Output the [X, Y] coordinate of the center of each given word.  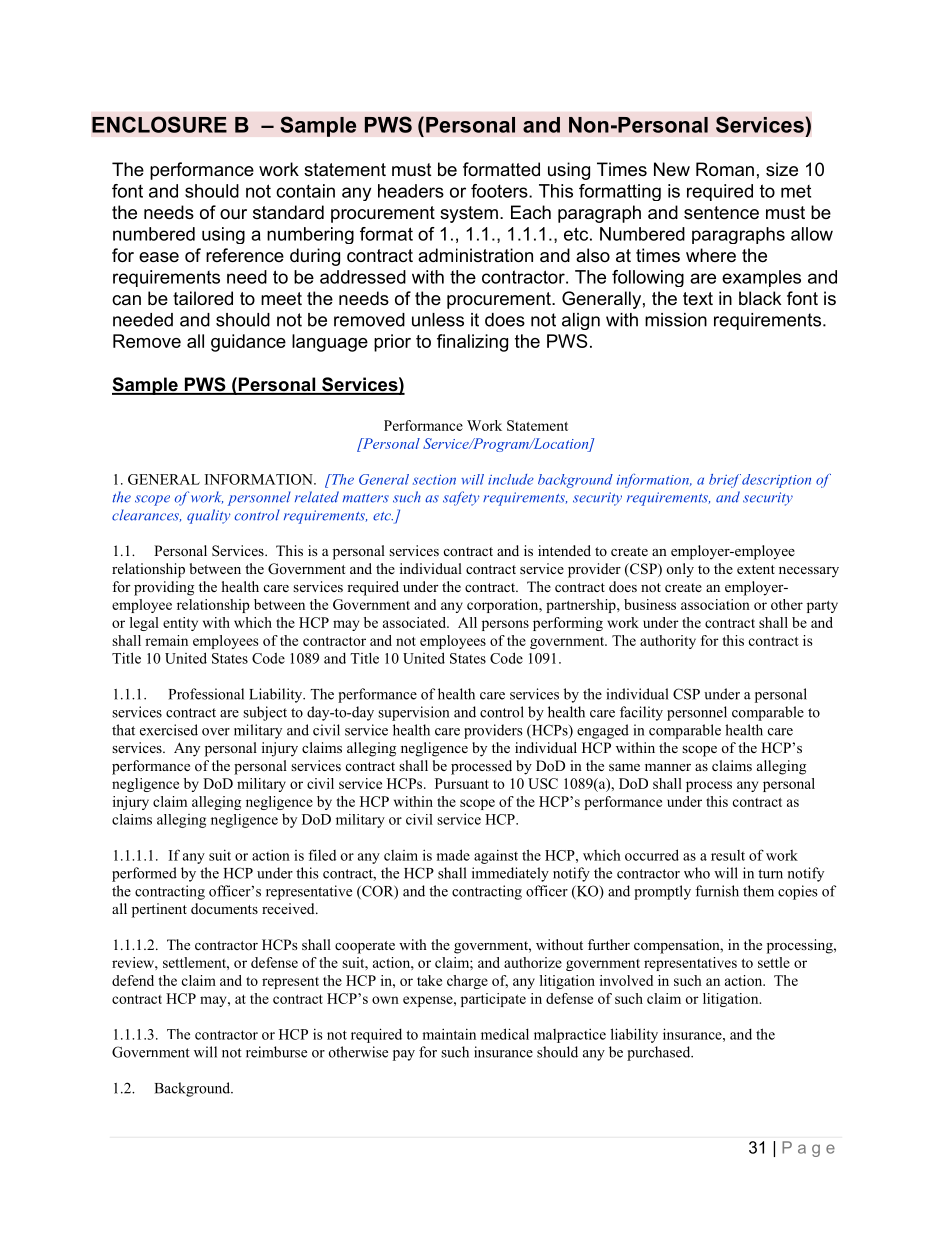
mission [676, 320]
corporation [504, 606]
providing [164, 588]
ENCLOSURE [159, 124]
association [715, 604]
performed [144, 874]
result [728, 855]
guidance [248, 343]
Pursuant [462, 783]
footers [500, 191]
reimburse [276, 1052]
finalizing [472, 343]
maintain [449, 1034]
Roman [725, 169]
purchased [660, 1053]
